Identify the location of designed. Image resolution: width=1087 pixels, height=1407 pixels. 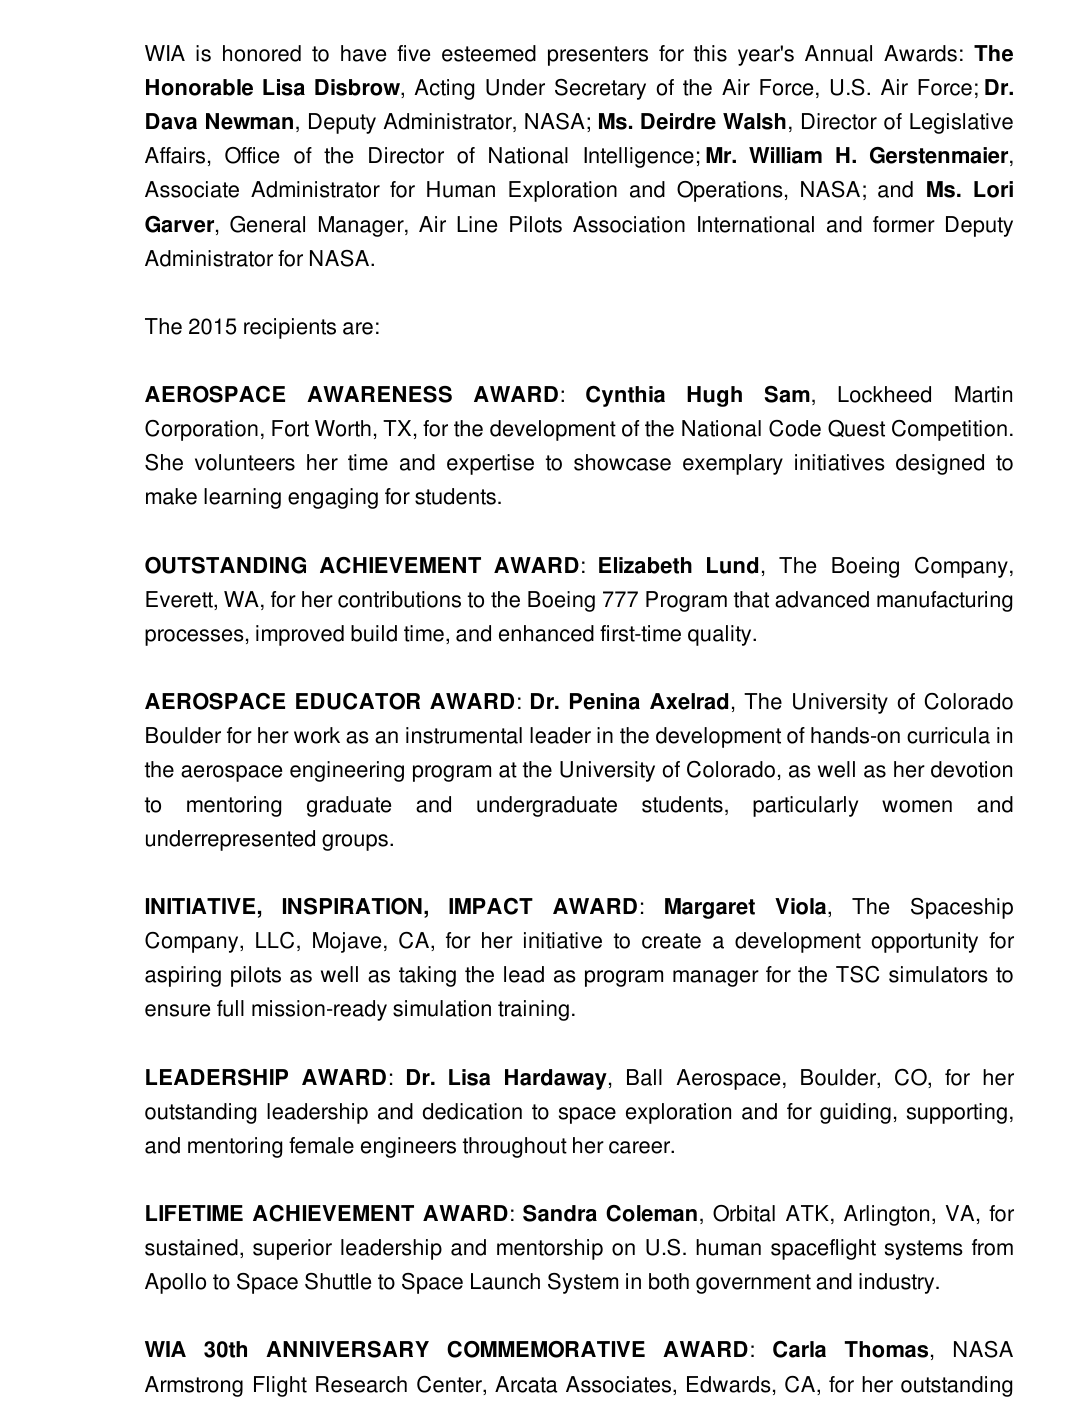
(940, 464).
